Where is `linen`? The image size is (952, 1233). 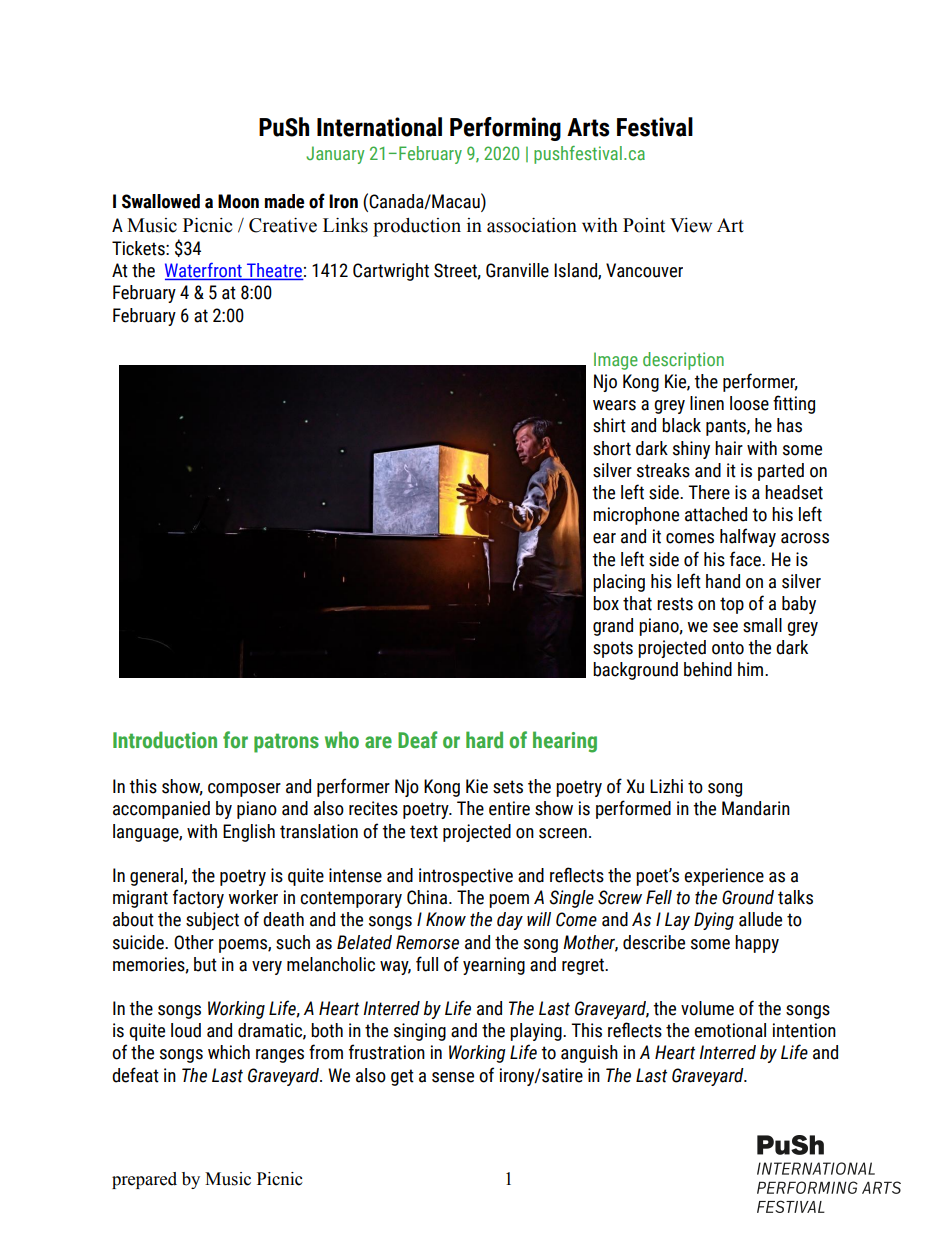
linen is located at coordinates (707, 403).
